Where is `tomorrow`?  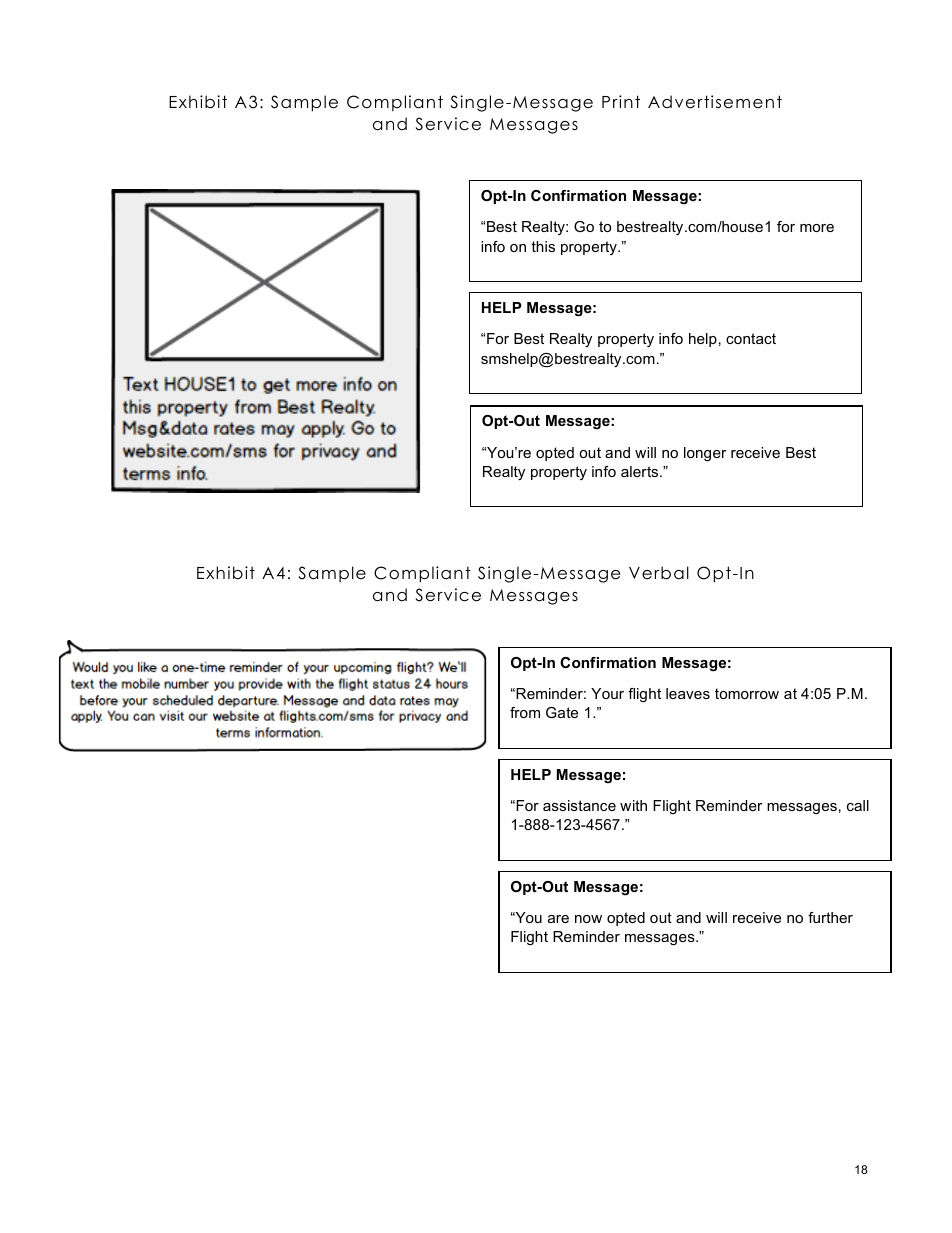
tomorrow is located at coordinates (747, 693).
